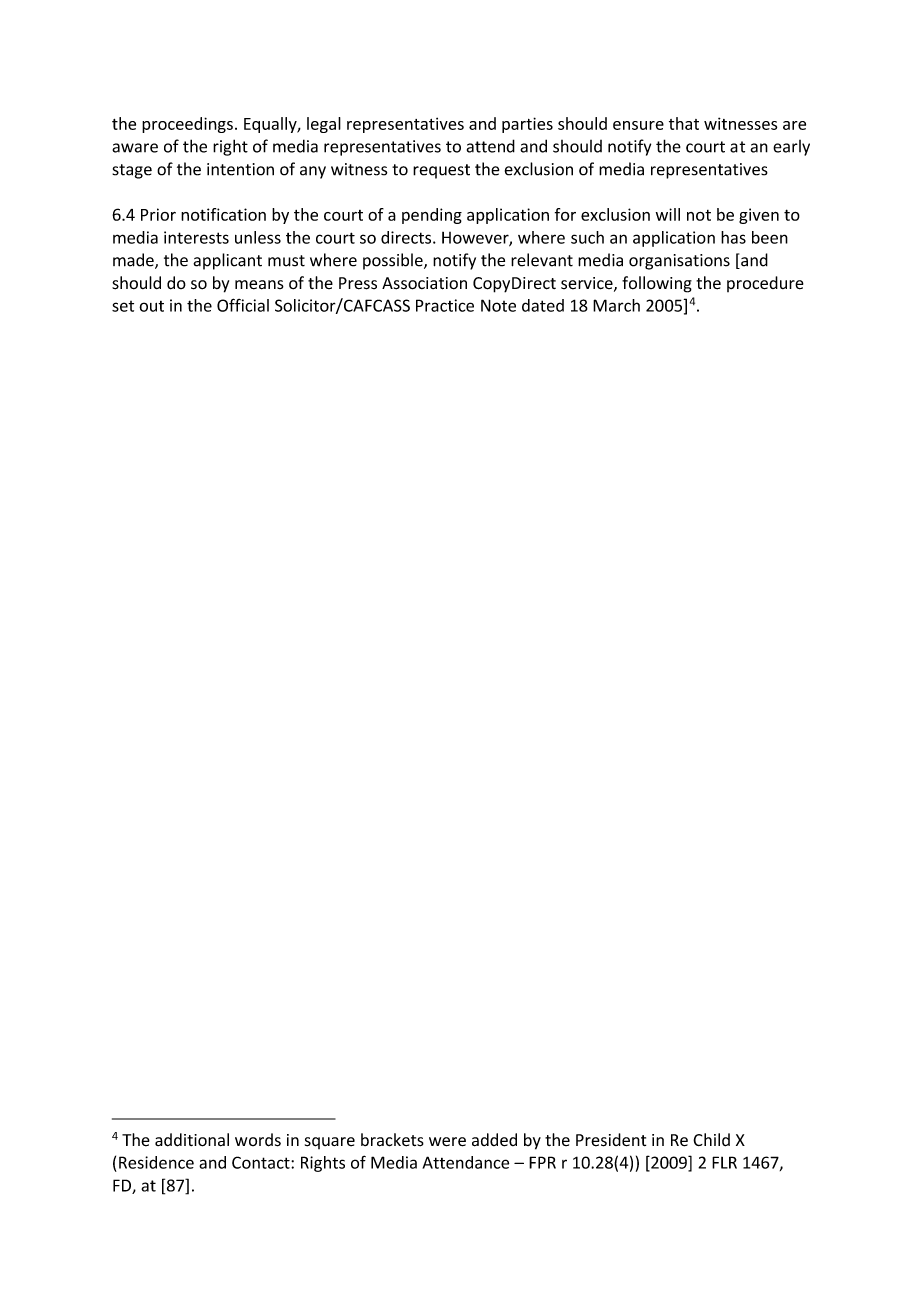 This screenshot has width=924, height=1308. I want to click on Practice, so click(445, 305).
